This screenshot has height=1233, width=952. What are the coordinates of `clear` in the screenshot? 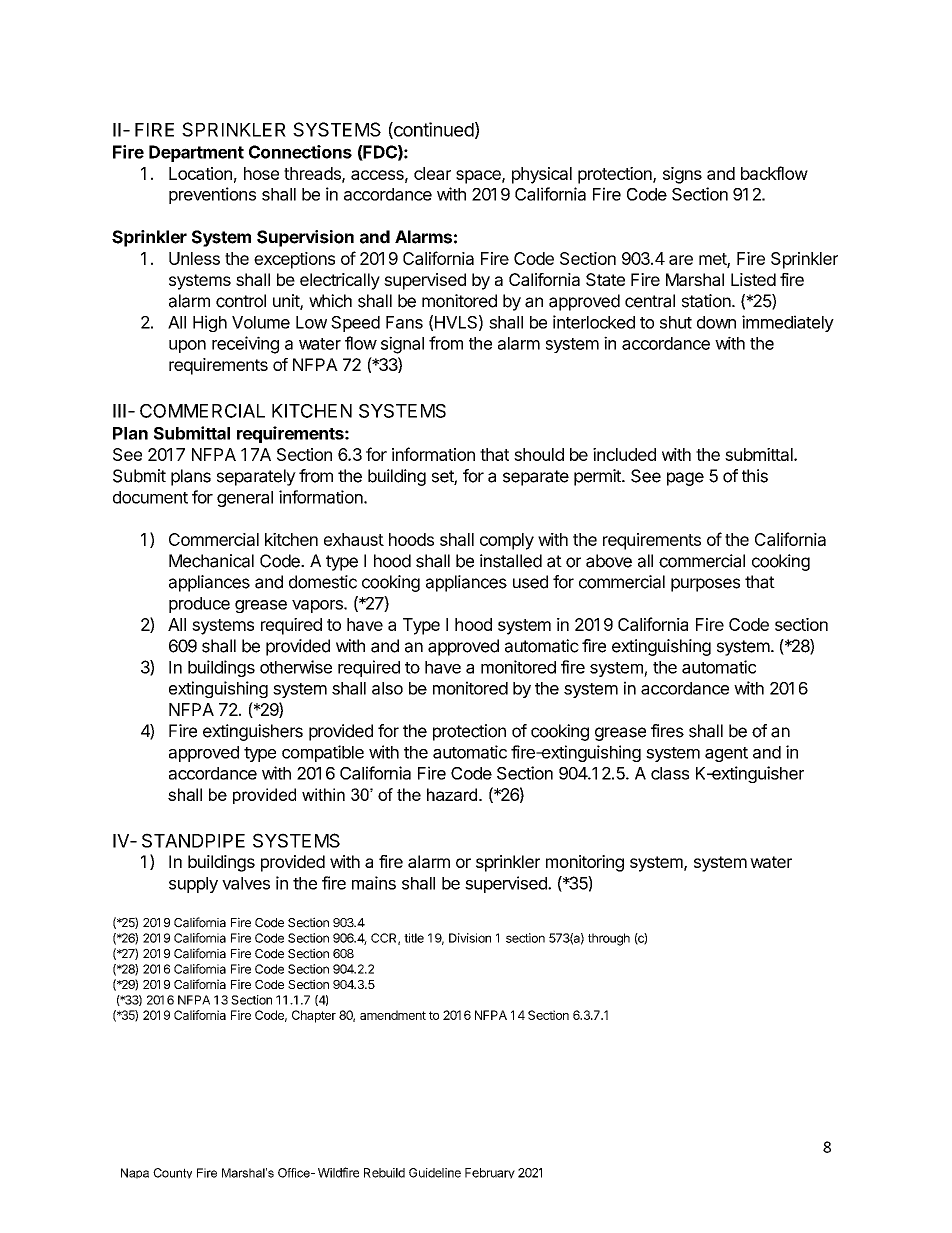 It's located at (432, 173).
